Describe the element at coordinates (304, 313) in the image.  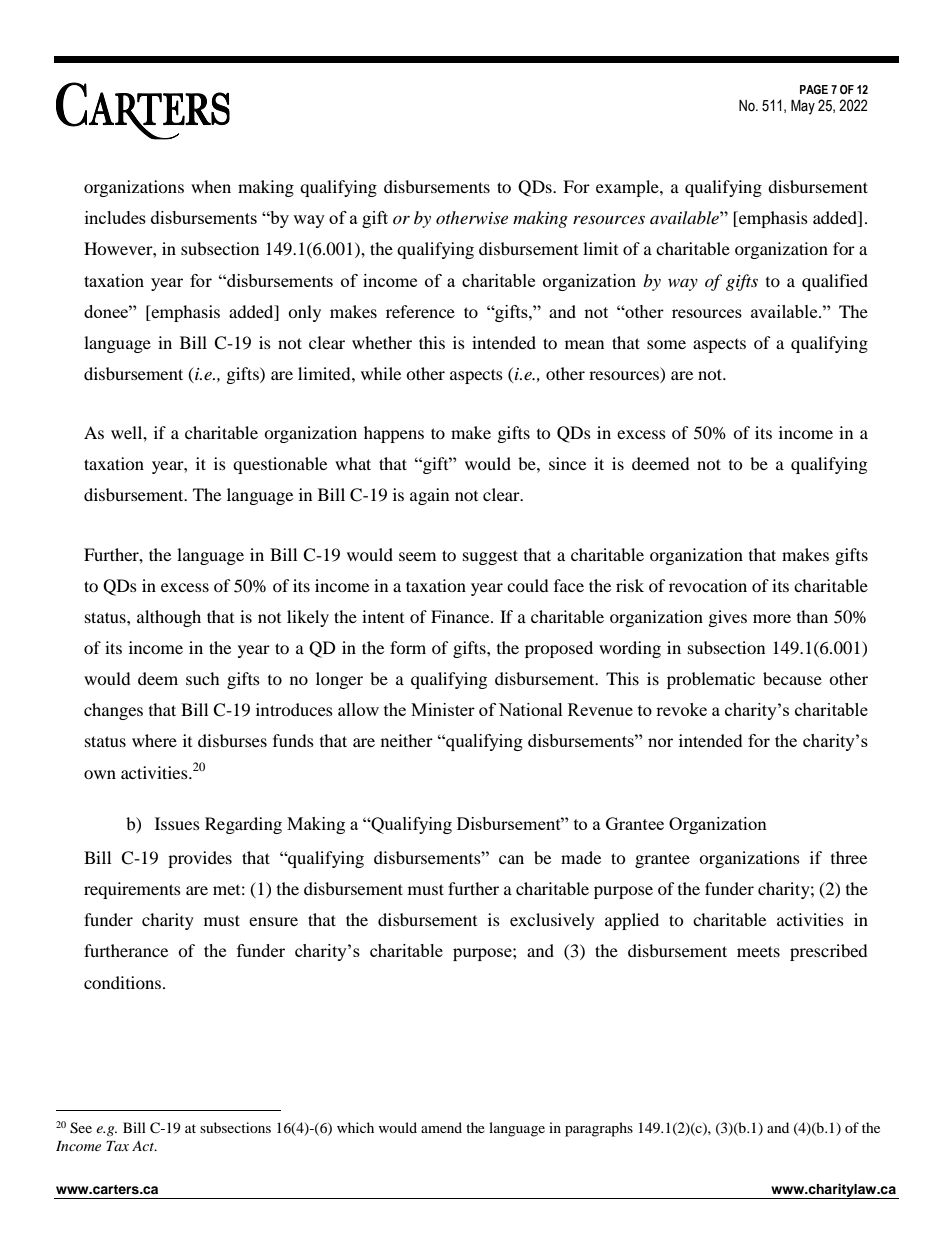
I see `only` at that location.
